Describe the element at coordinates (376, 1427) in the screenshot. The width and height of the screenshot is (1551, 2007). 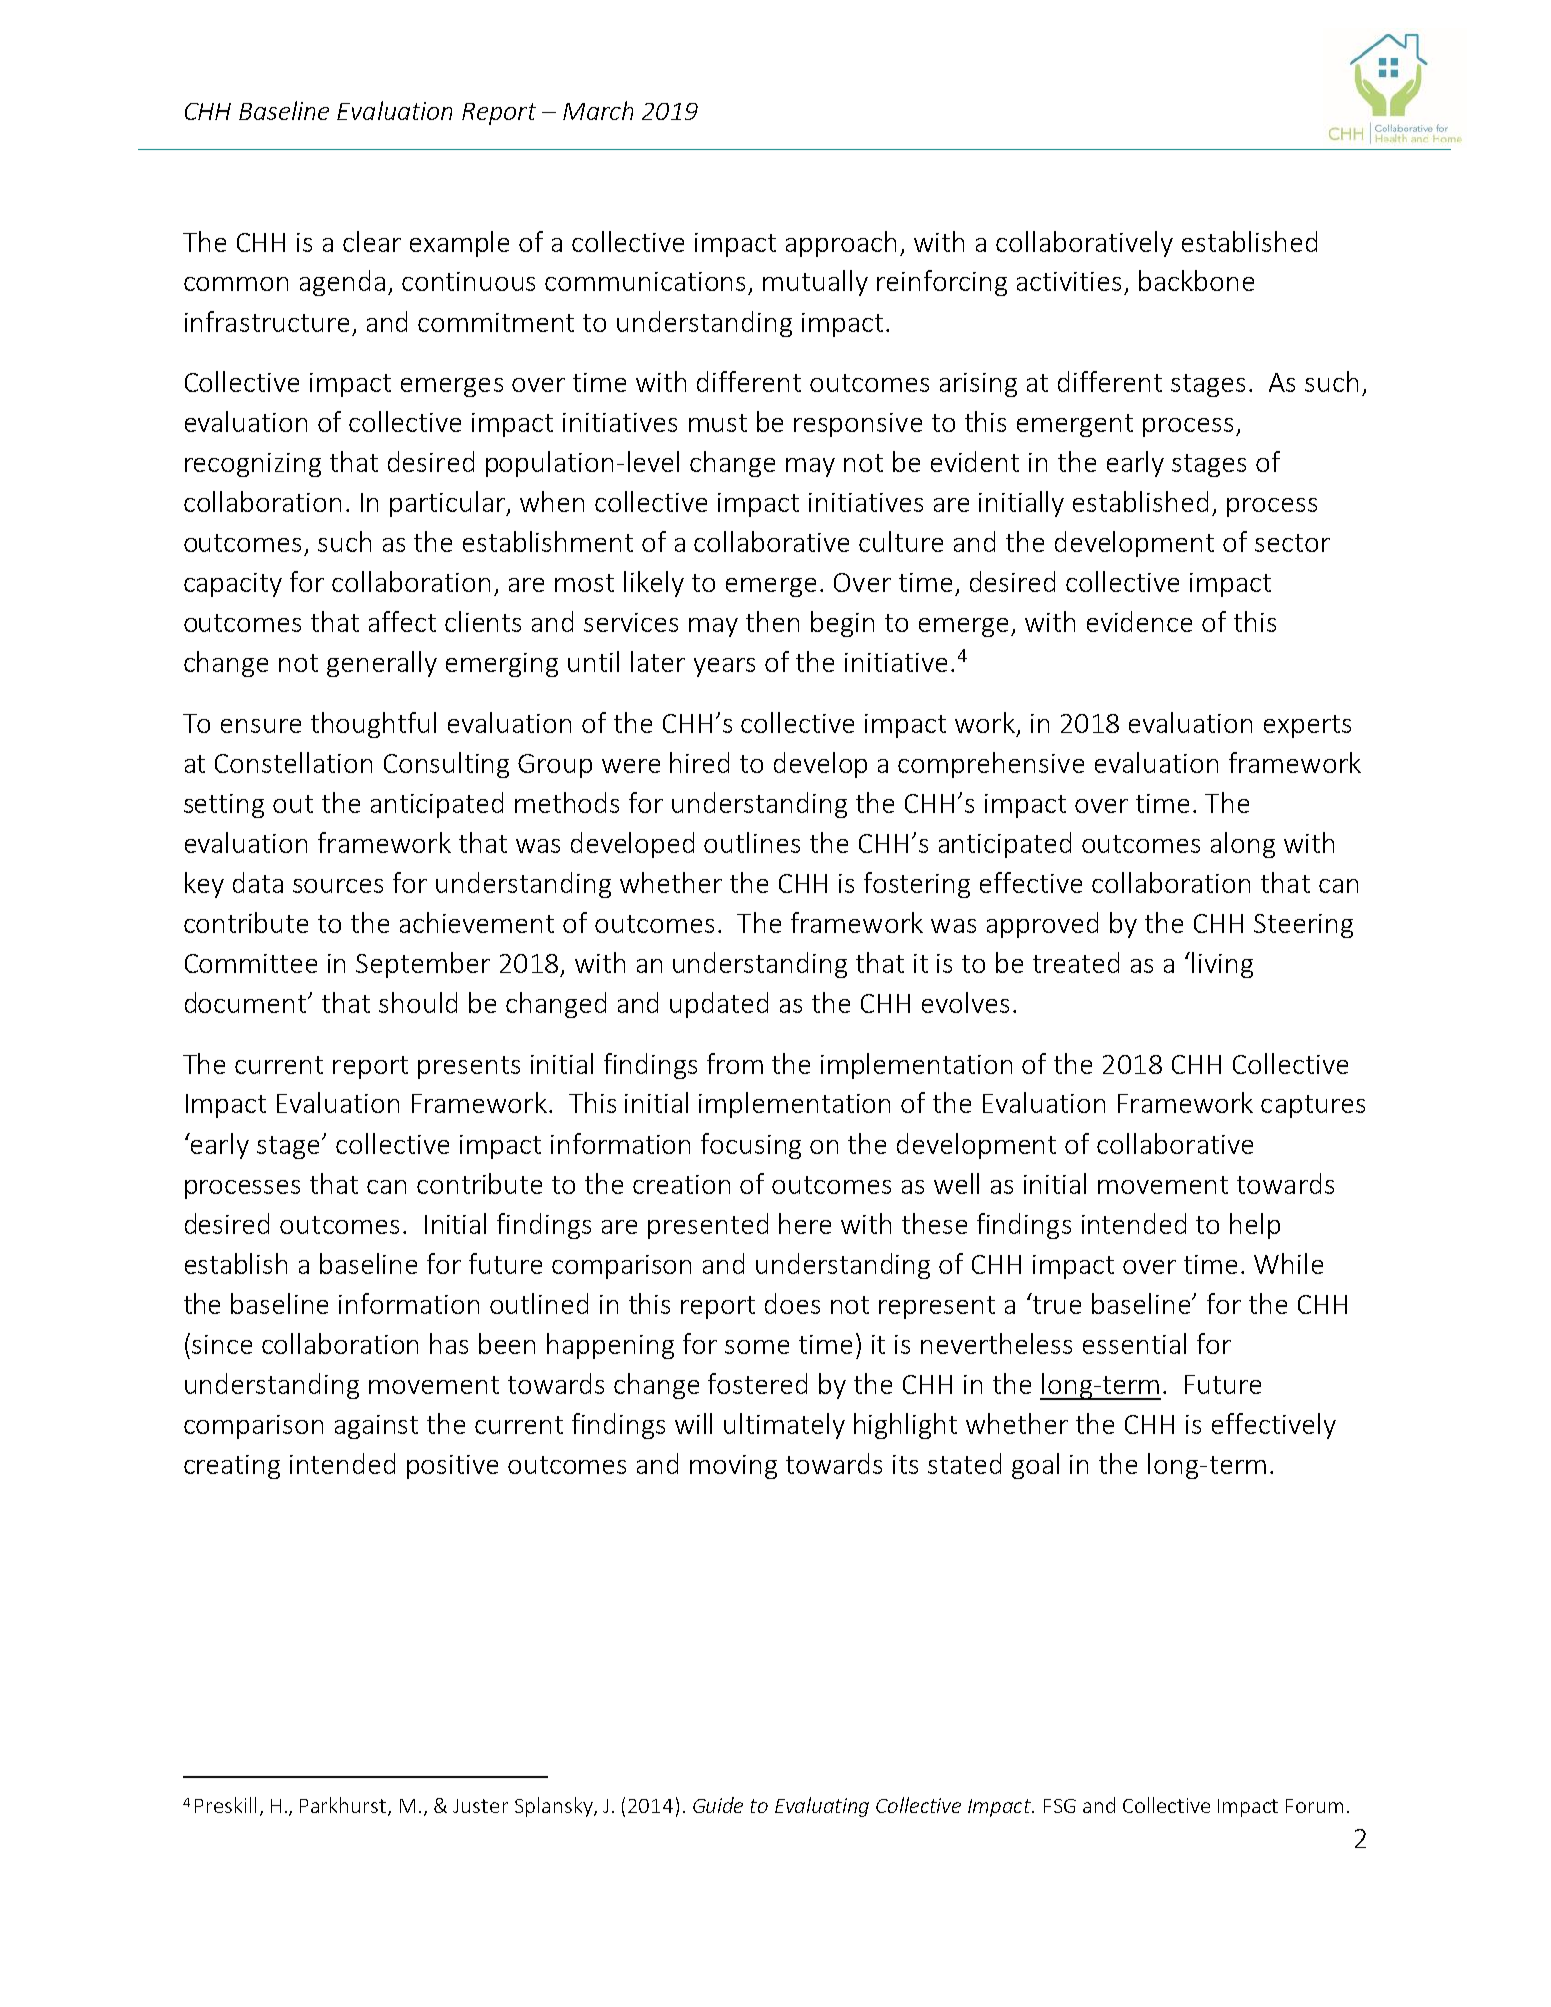
I see `against` at that location.
